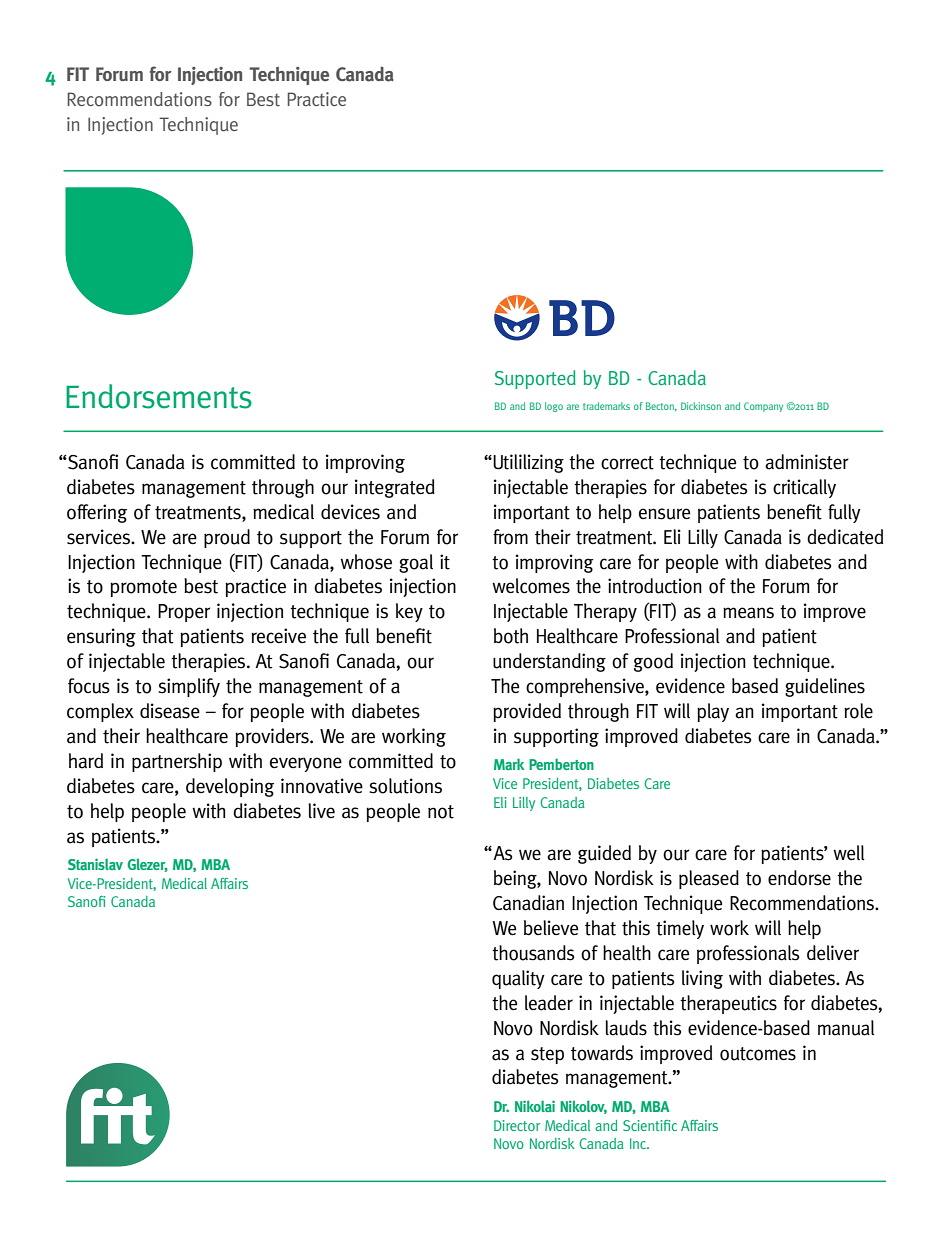 The image size is (952, 1233). What do you see at coordinates (517, 1125) in the page?
I see `Director` at bounding box center [517, 1125].
